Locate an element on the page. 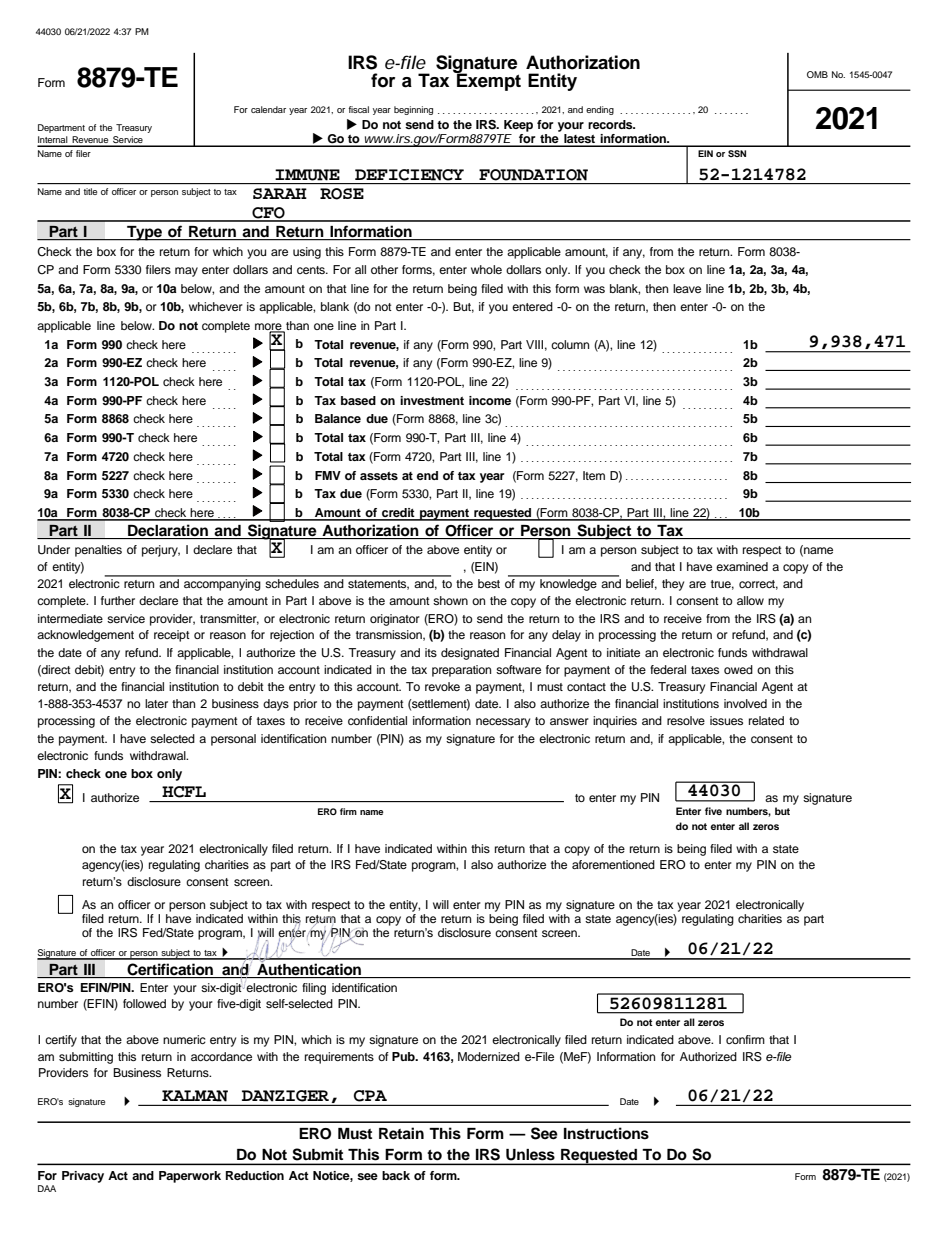 The width and height of the image is (952, 1233). SSN is located at coordinates (737, 153).
